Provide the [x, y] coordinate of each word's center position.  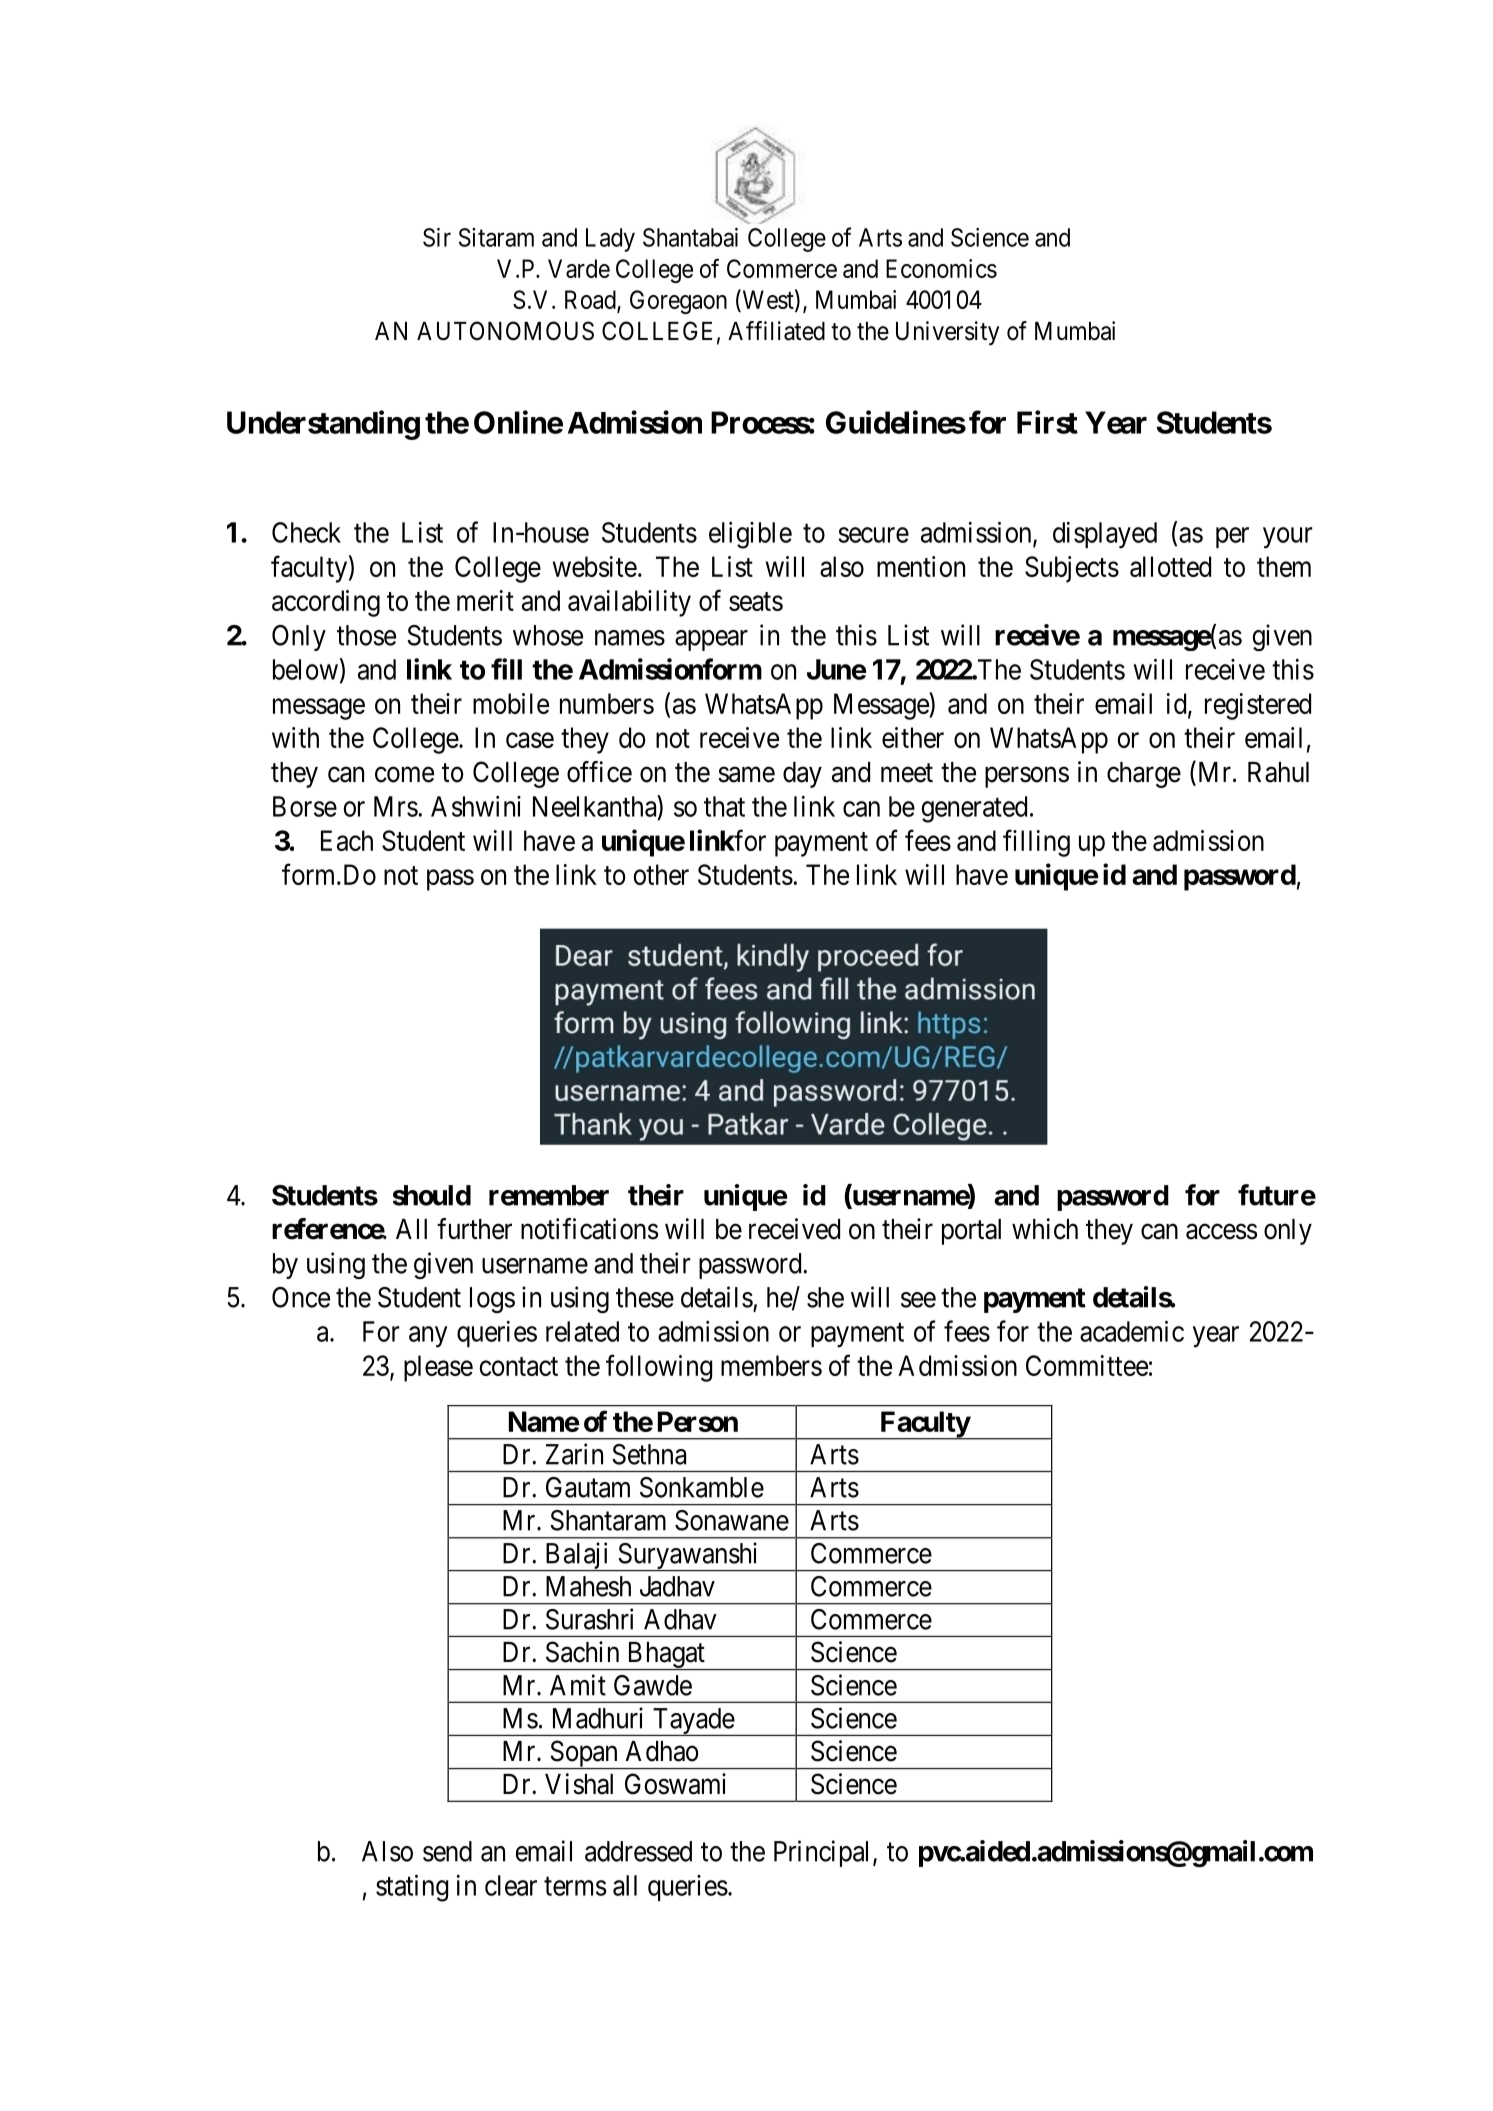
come [404, 775]
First [1047, 422]
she [825, 1297]
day [802, 775]
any [428, 1337]
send [447, 1851]
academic [1132, 1331]
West [768, 300]
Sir [437, 237]
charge [1144, 775]
